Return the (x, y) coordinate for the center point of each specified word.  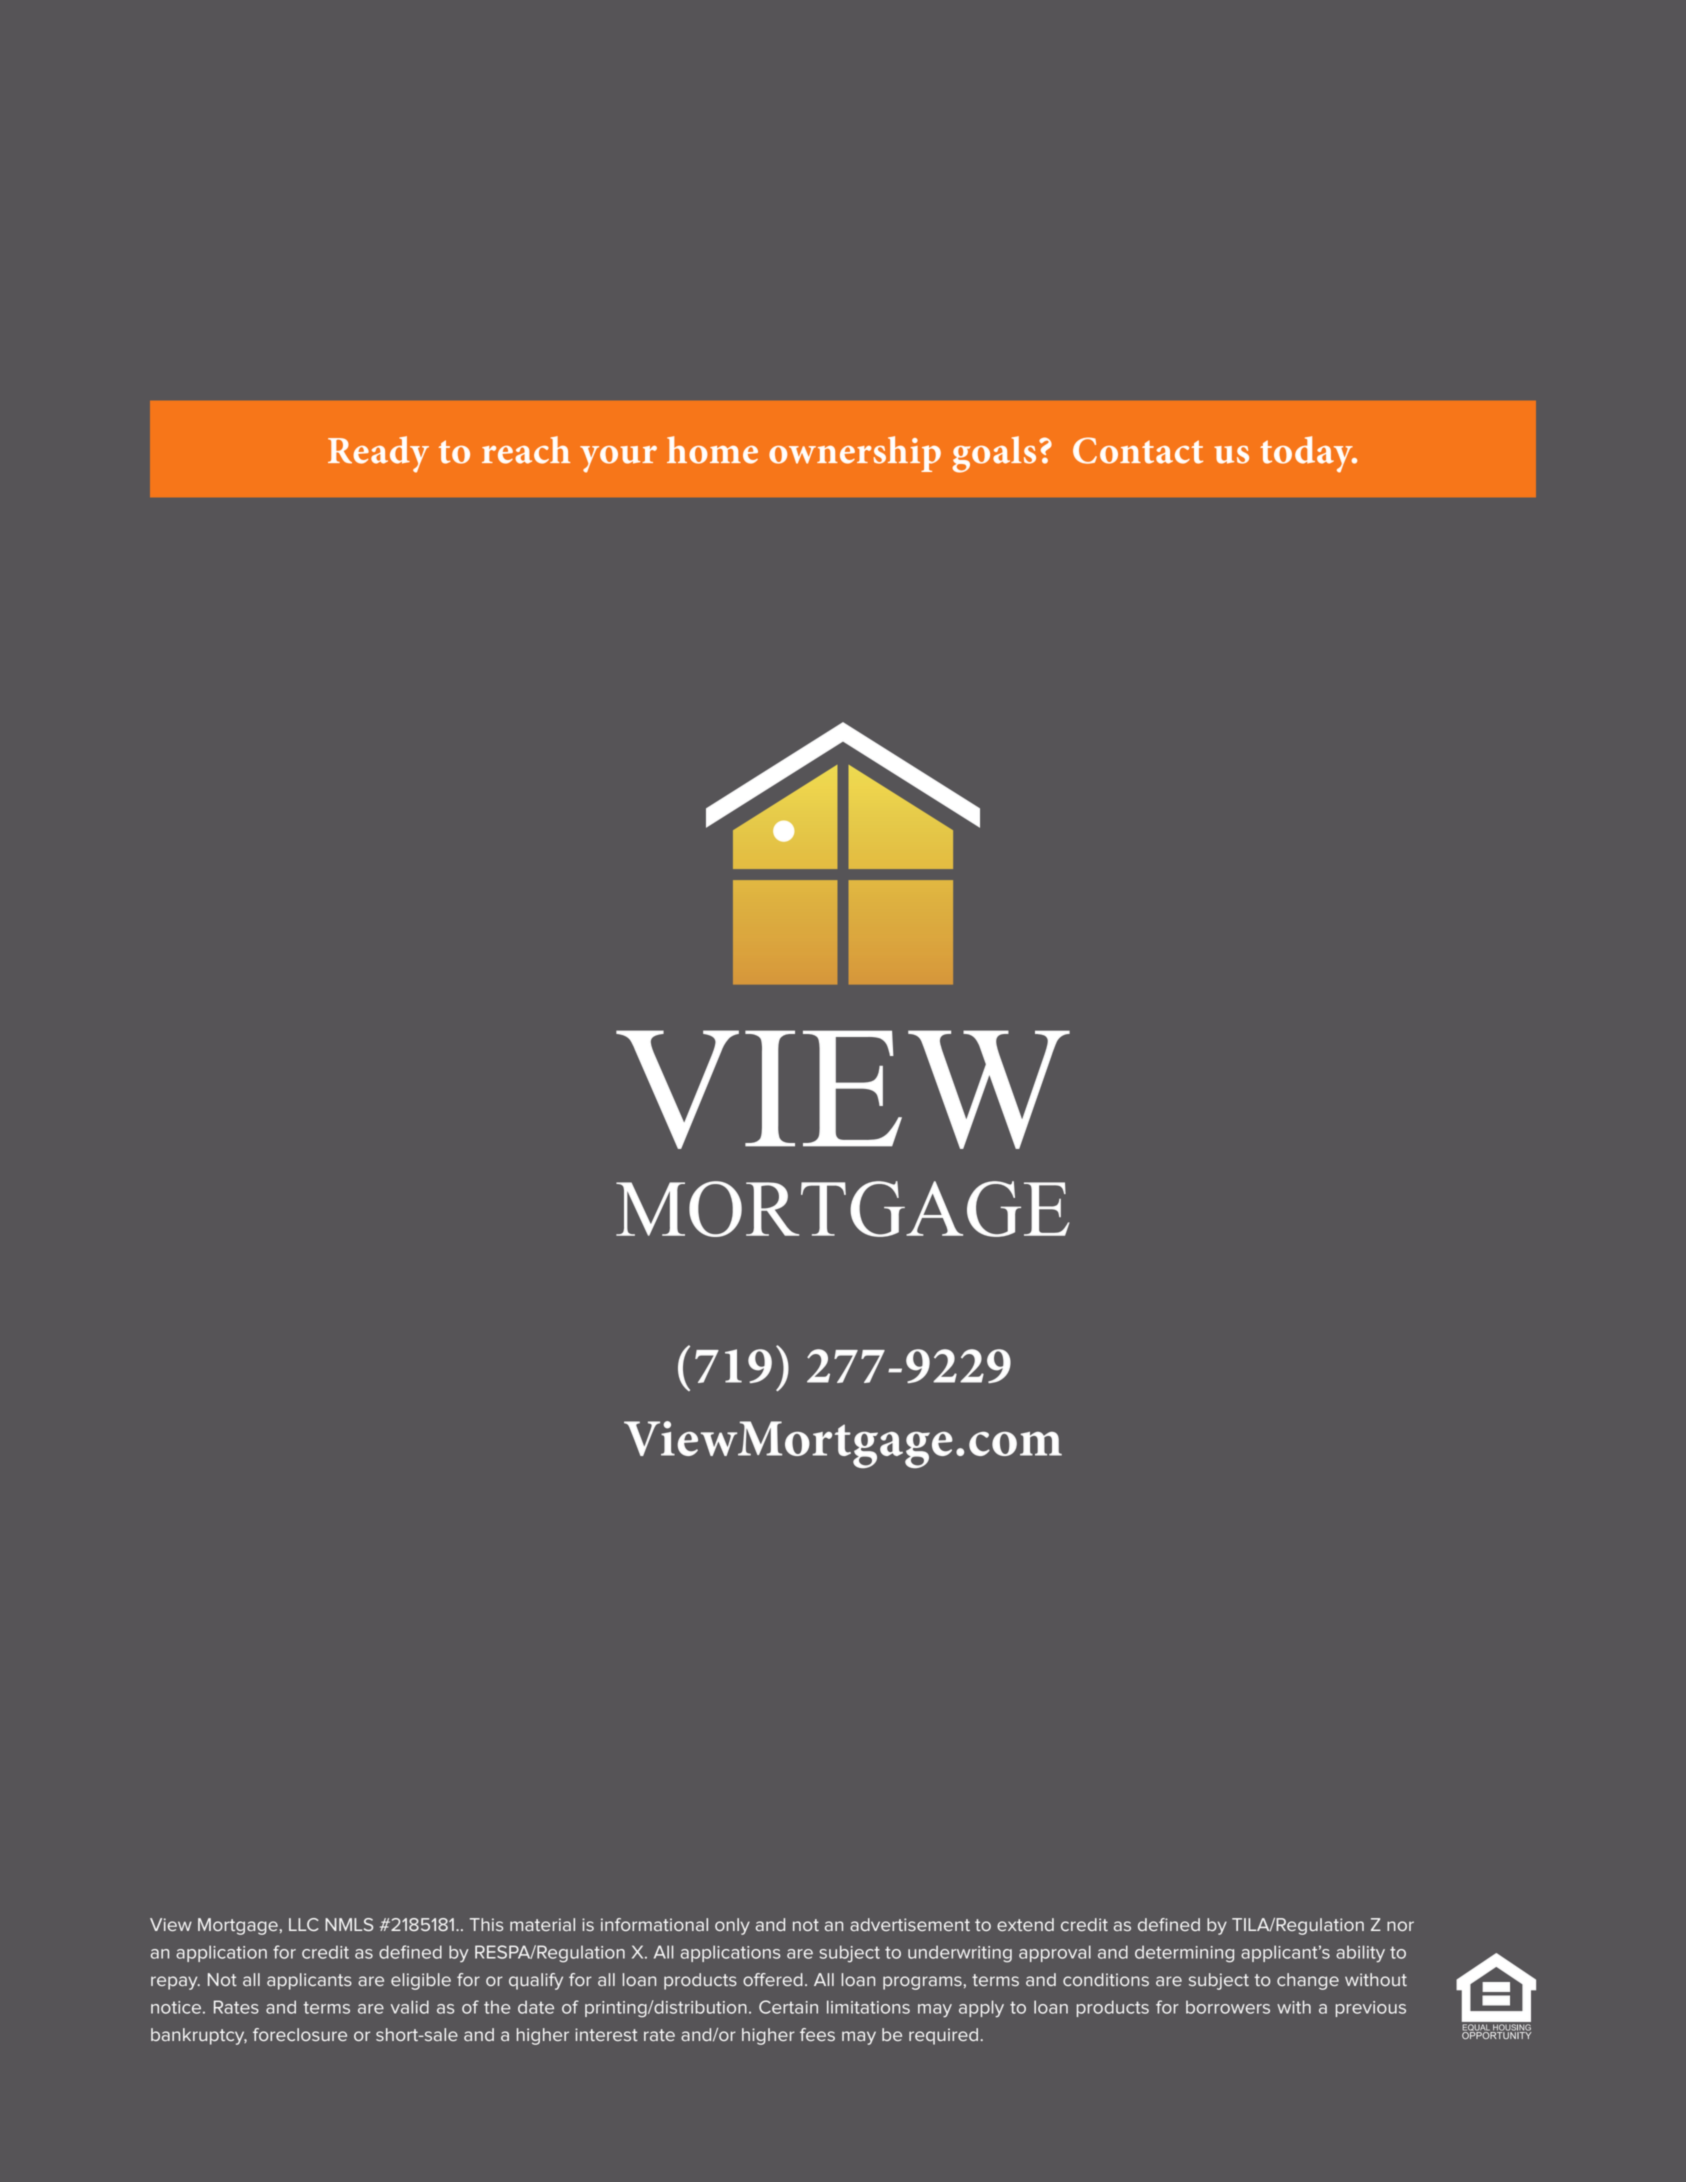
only (732, 1926)
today (1307, 454)
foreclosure (300, 2034)
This (486, 1925)
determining (1184, 1954)
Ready (378, 454)
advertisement (910, 1924)
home (712, 450)
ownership (855, 454)
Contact (1138, 450)
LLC (304, 1924)
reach (526, 450)
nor (1400, 1926)
